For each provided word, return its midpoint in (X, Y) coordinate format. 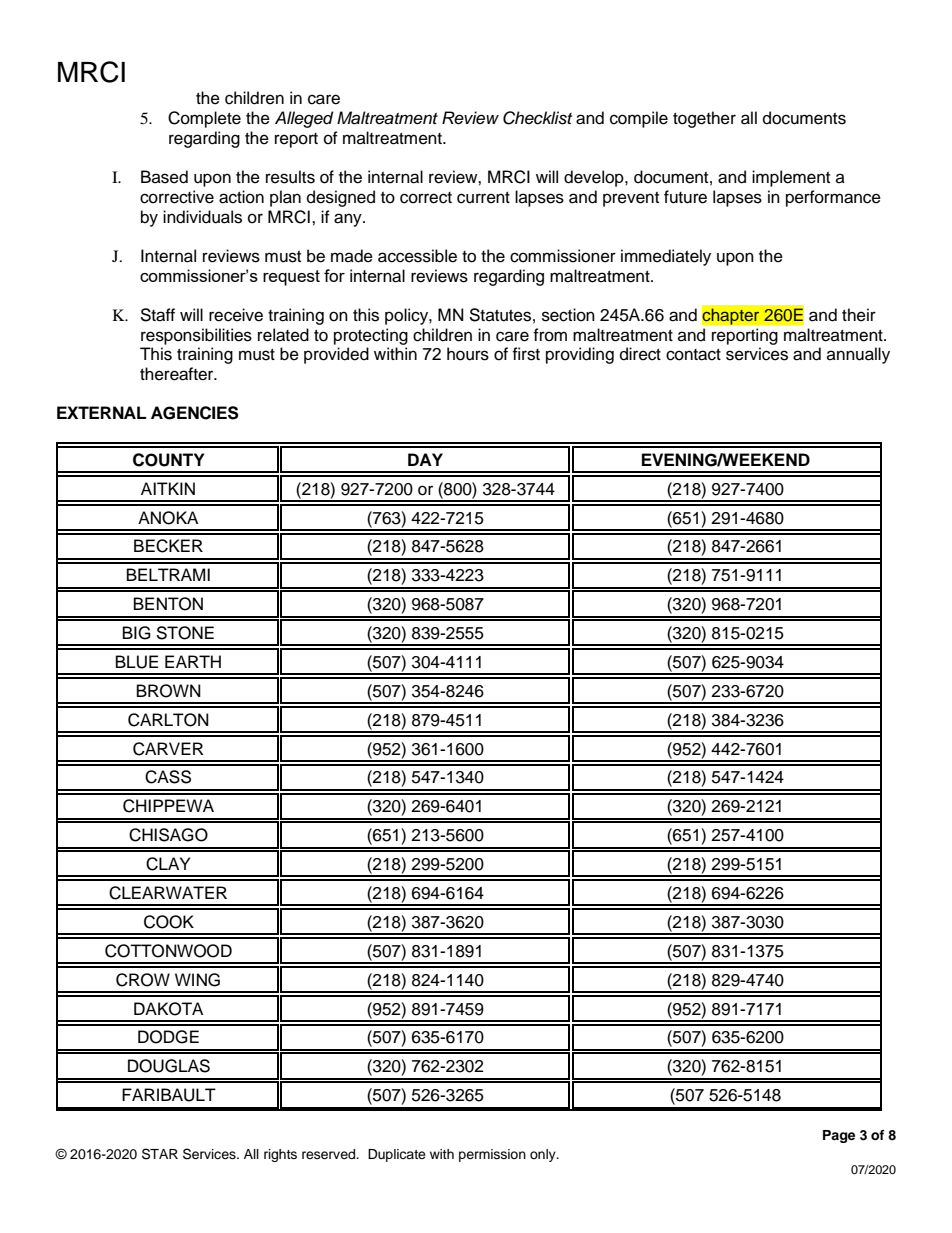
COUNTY (169, 460)
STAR (160, 1154)
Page (839, 1136)
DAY (425, 459)
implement (791, 178)
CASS (168, 777)
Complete (204, 119)
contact (693, 355)
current (483, 198)
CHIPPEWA (168, 806)
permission (492, 1155)
